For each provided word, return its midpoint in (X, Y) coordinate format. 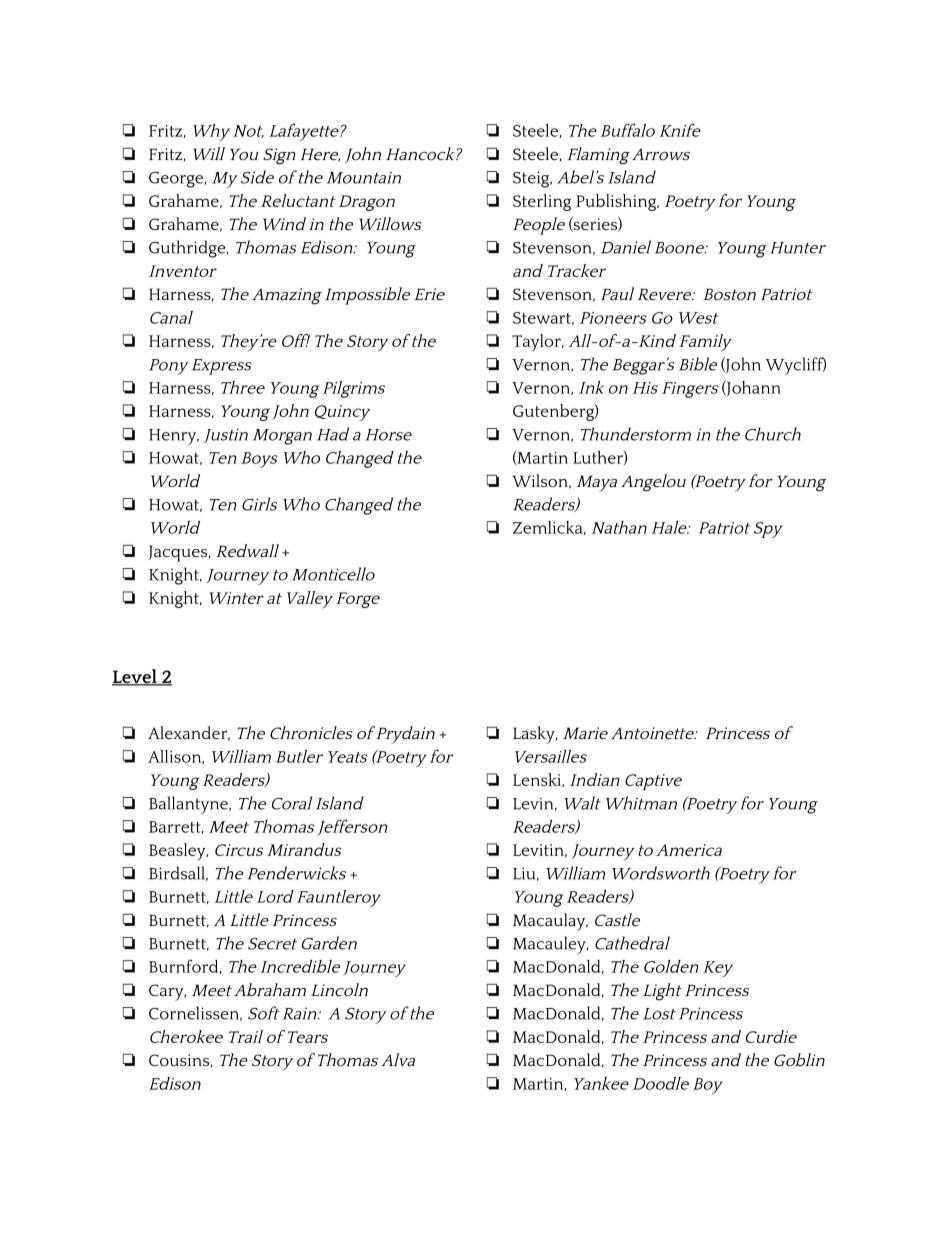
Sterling (542, 202)
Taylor (537, 342)
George (177, 180)
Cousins (179, 1060)
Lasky (535, 735)
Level (135, 677)
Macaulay (550, 922)
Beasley (178, 851)
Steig (532, 179)
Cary (167, 992)
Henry (174, 437)
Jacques (179, 553)
